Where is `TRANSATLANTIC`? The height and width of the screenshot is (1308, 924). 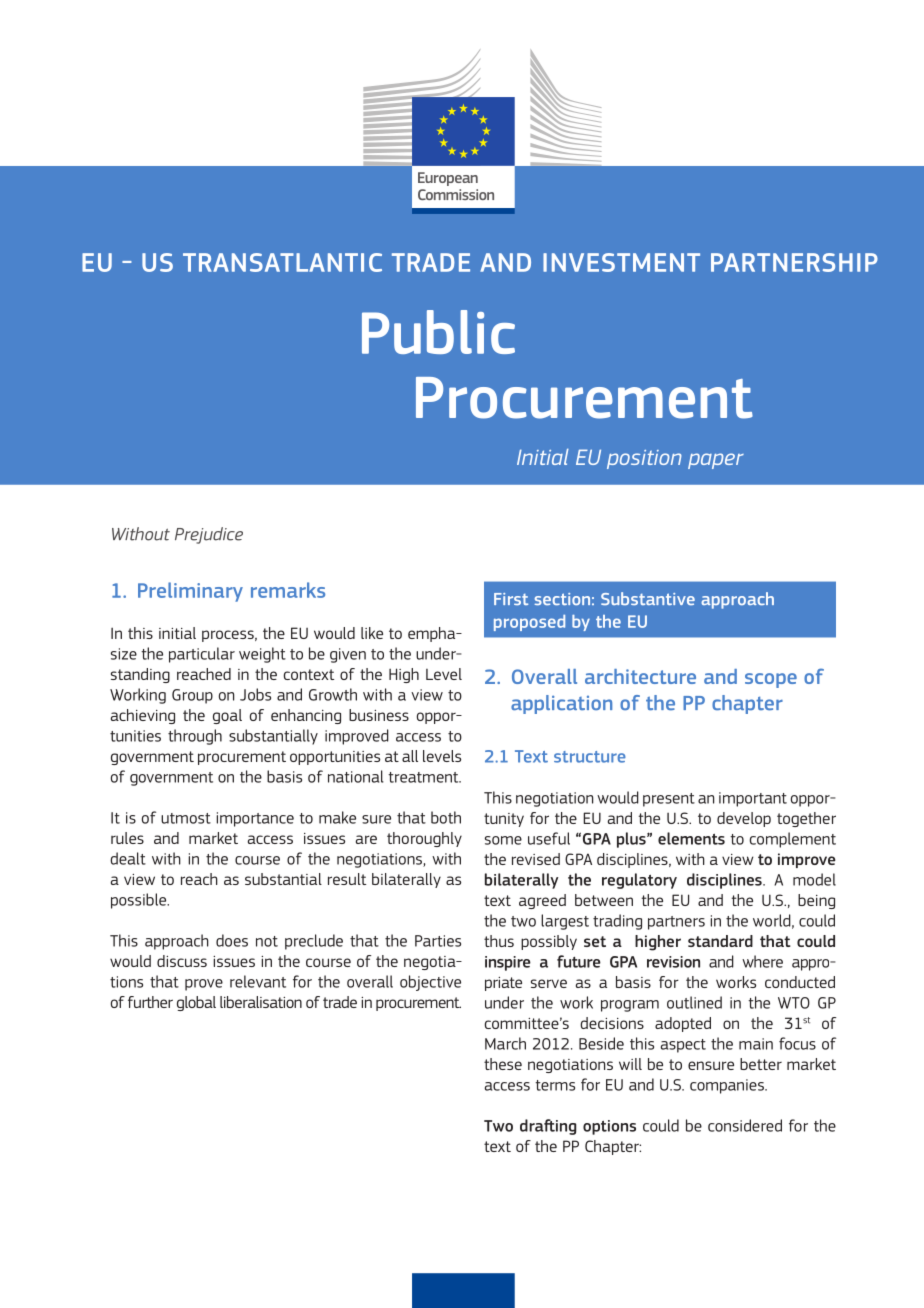
TRANSATLANTIC is located at coordinates (282, 262).
